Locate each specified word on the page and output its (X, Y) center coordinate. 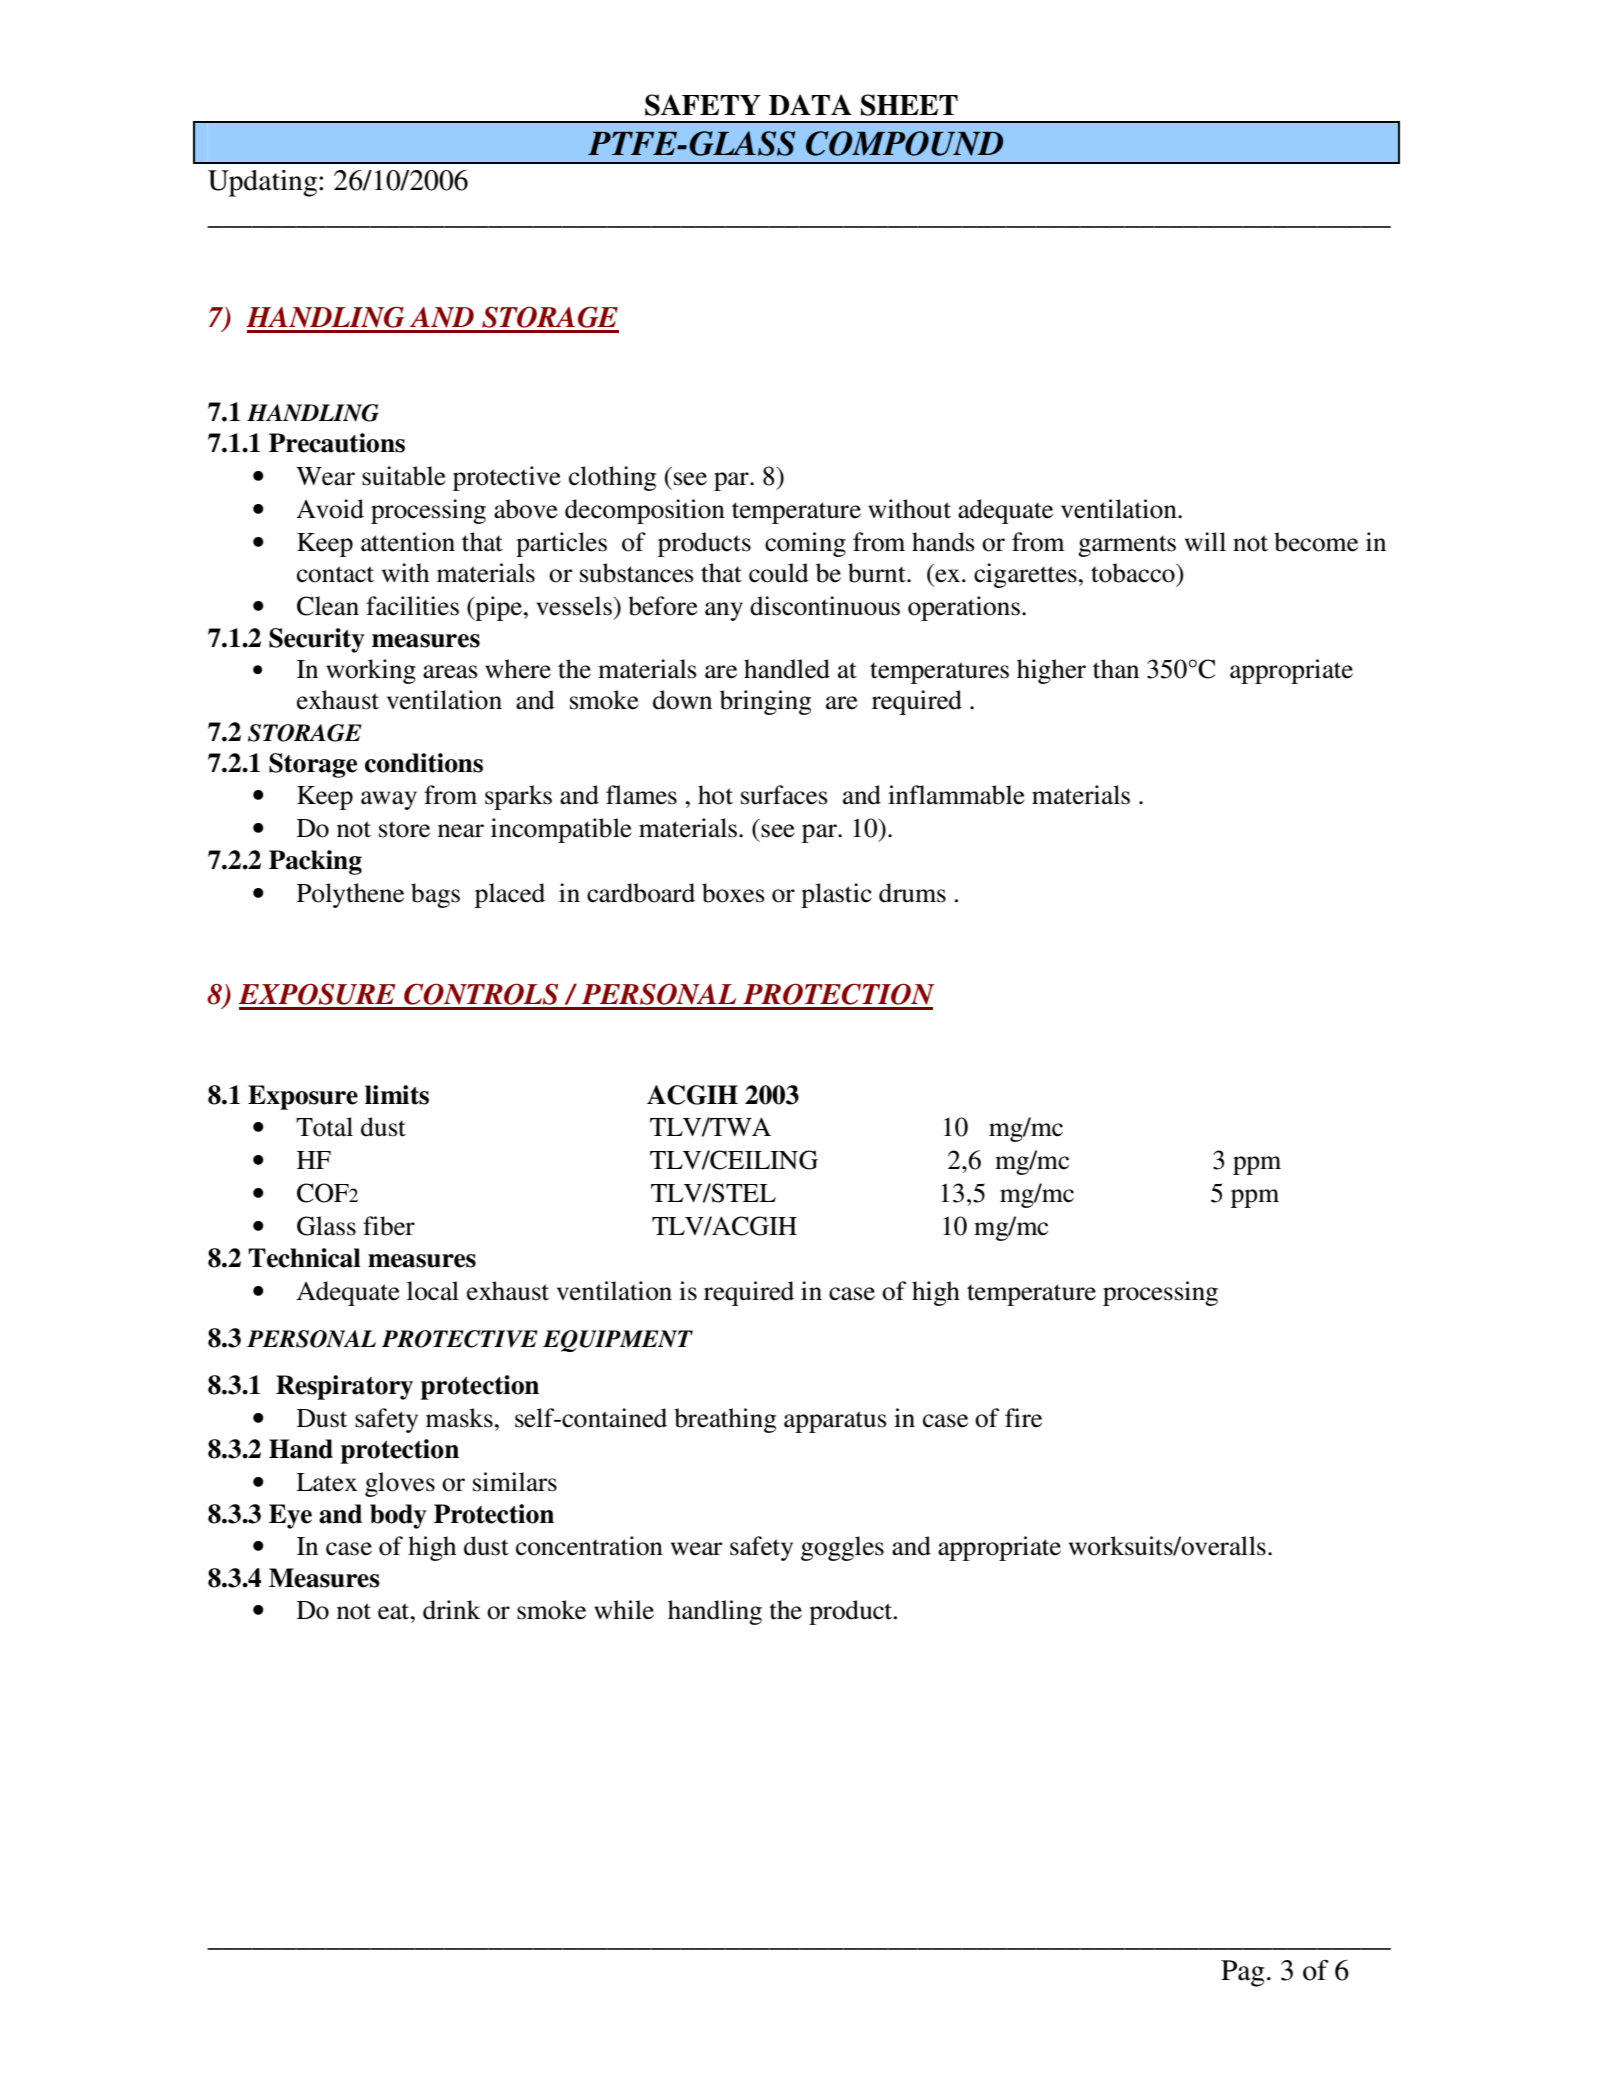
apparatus (835, 1422)
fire (1023, 1418)
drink (452, 1610)
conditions (424, 763)
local (433, 1291)
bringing (765, 702)
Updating (262, 183)
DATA (810, 104)
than (1116, 669)
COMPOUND (904, 143)
